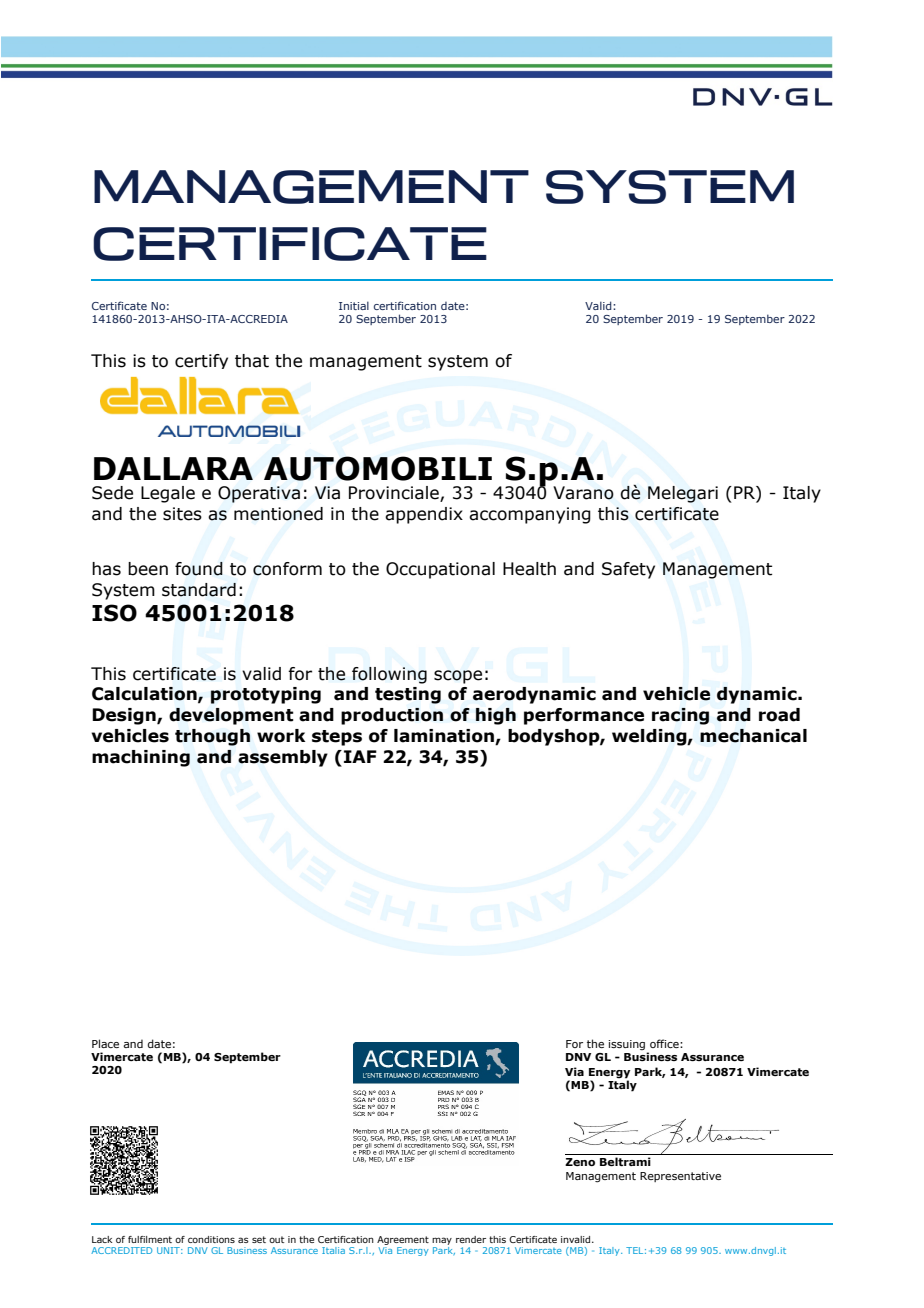 Image resolution: width=924 pixels, height=1308 pixels. I want to click on Occupational, so click(440, 570).
